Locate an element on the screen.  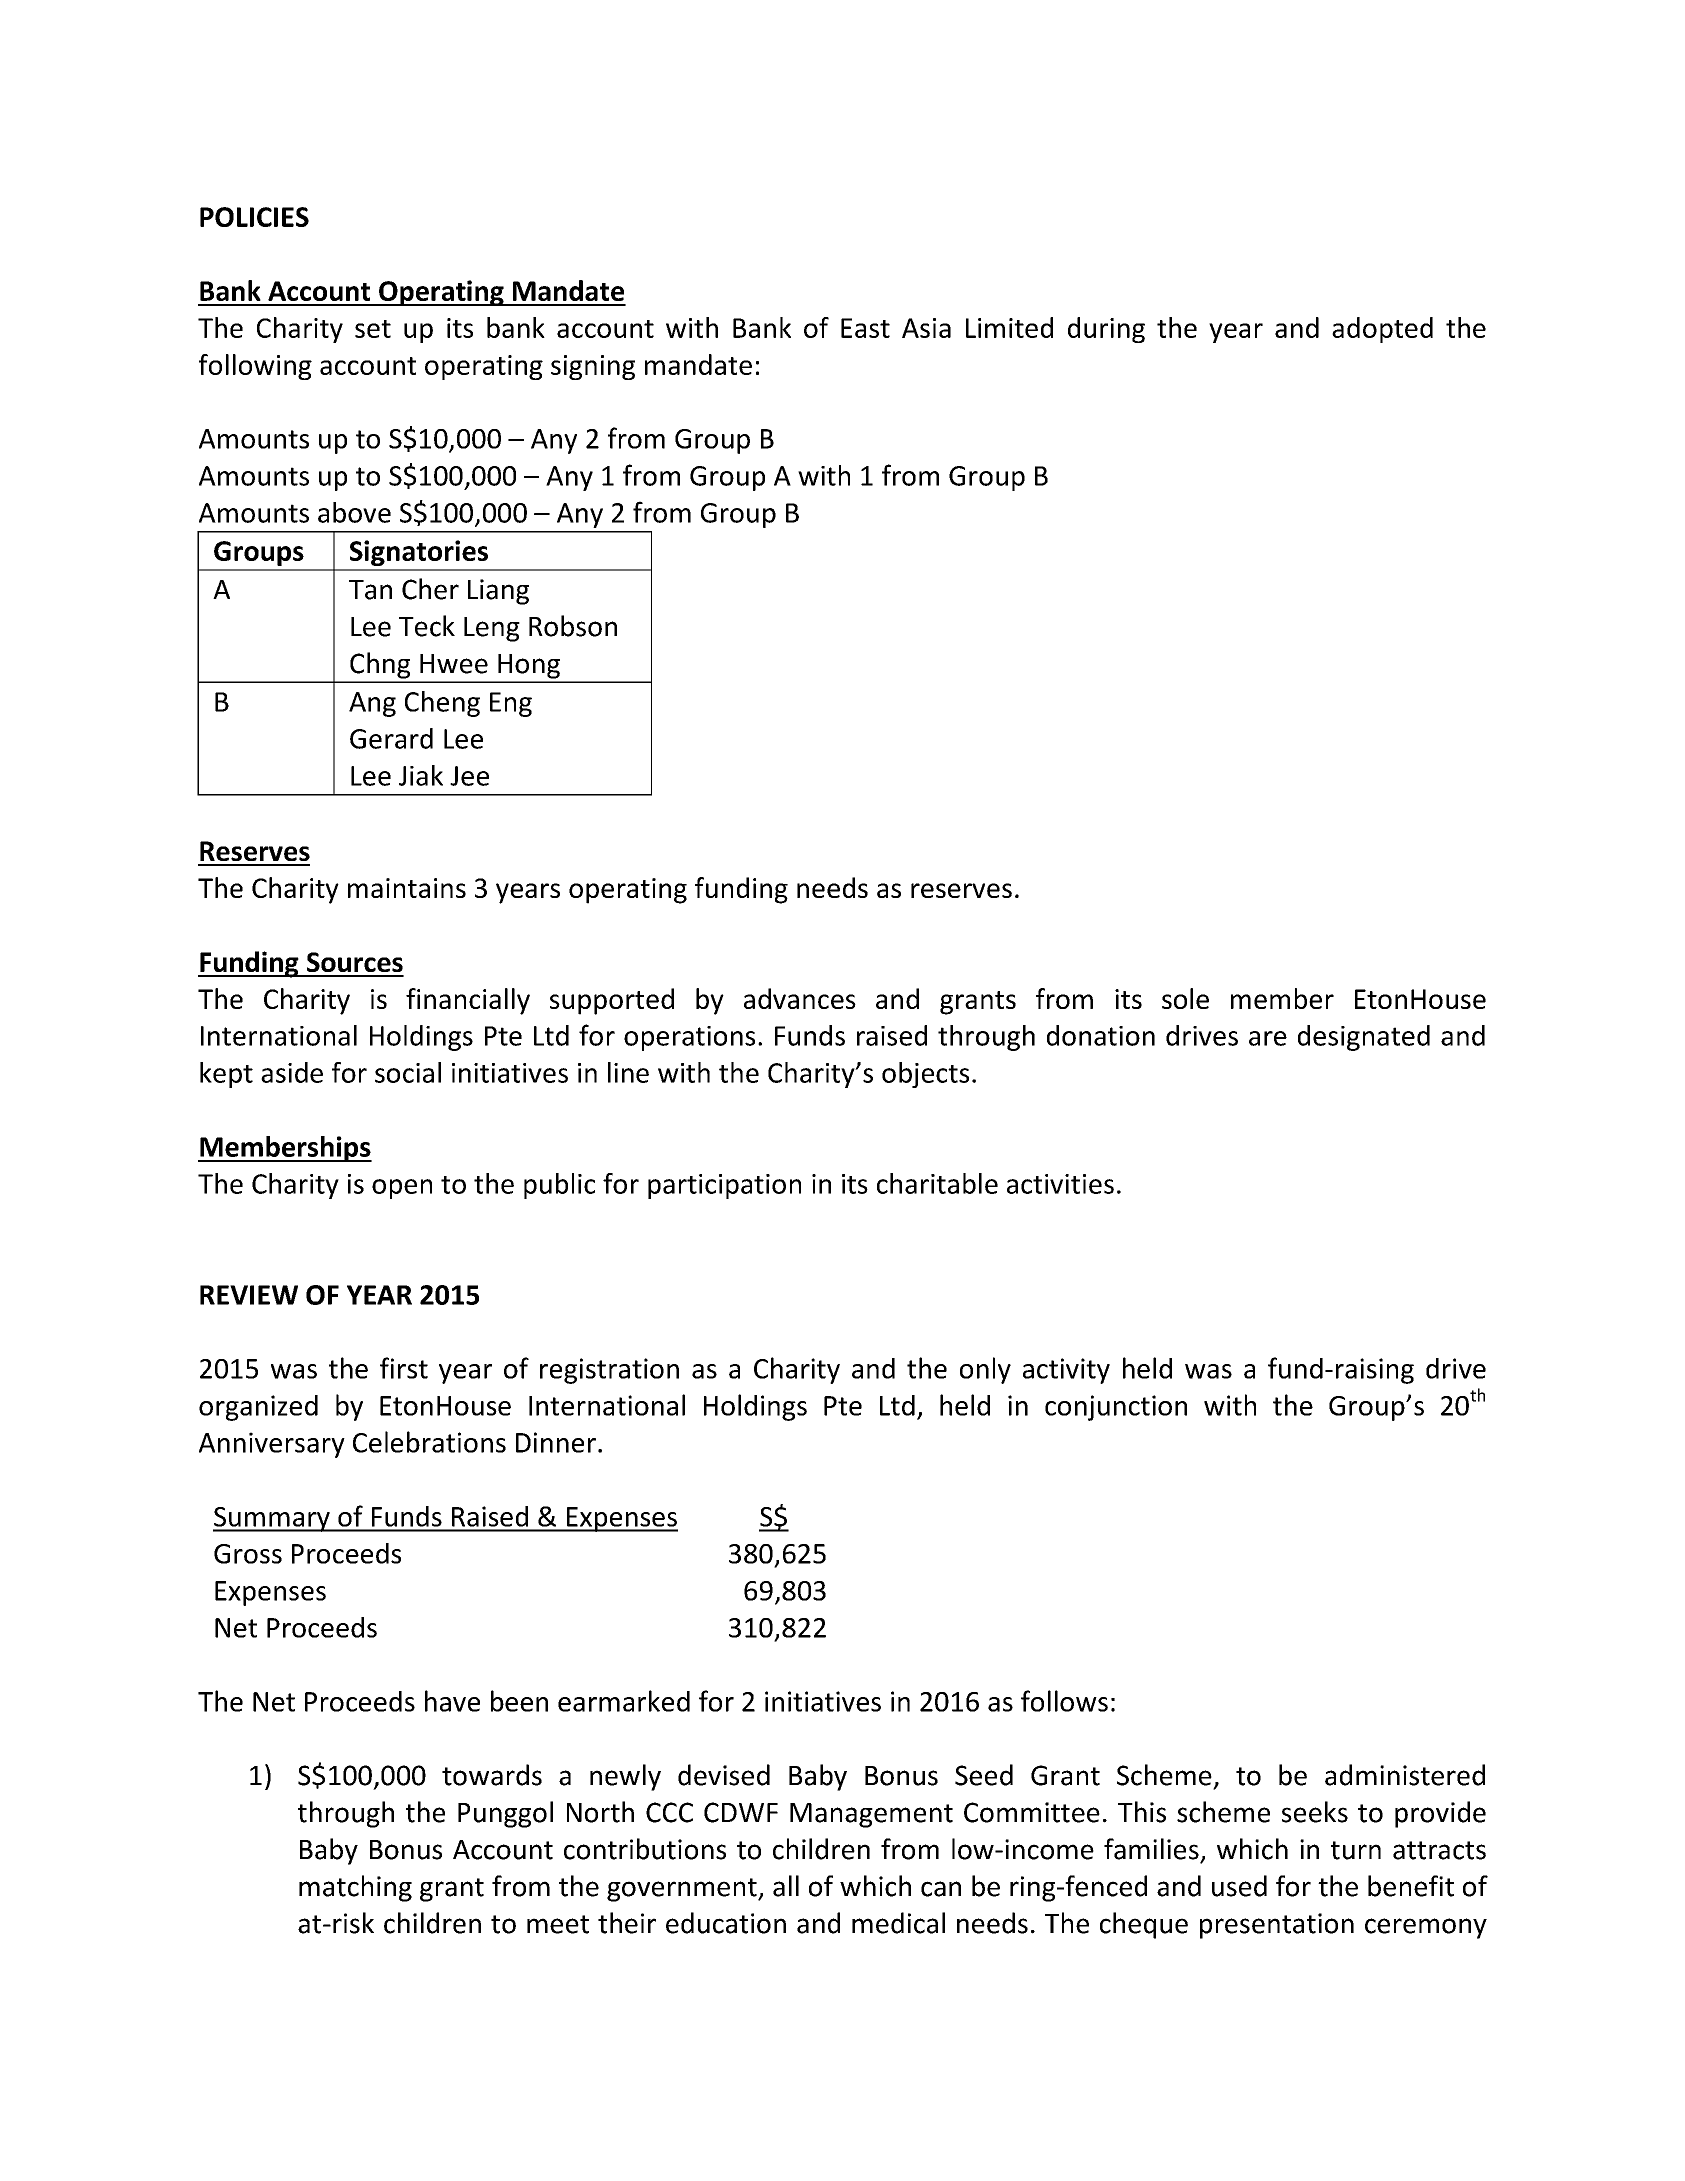
first is located at coordinates (404, 1368).
